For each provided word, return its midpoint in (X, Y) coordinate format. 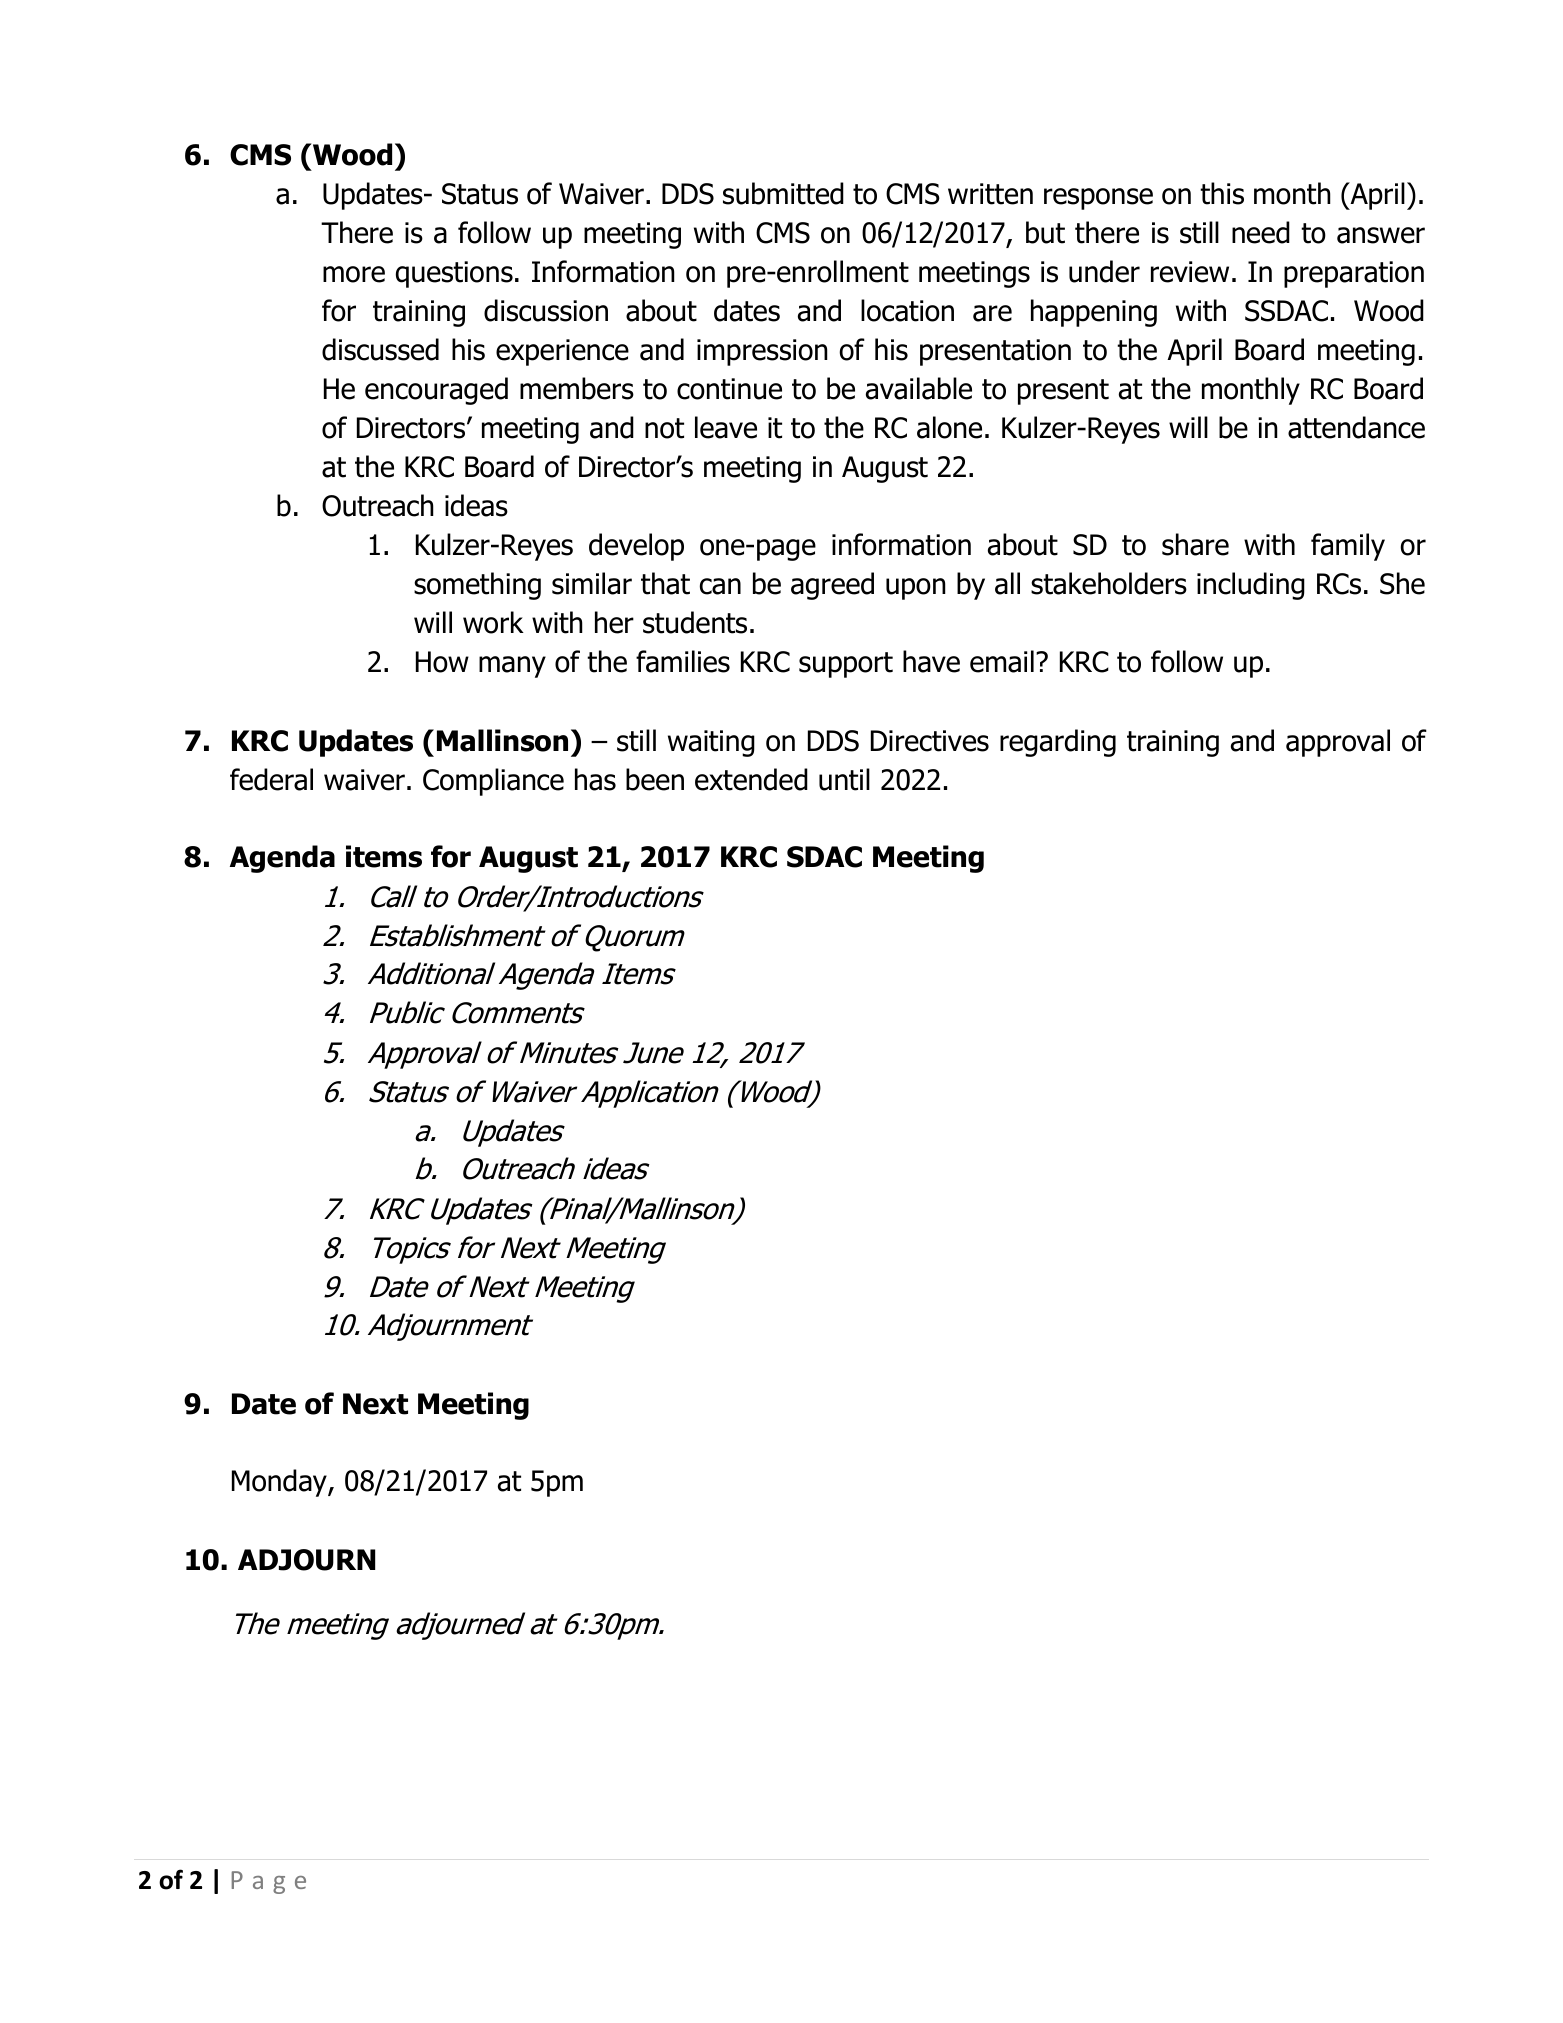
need (1261, 232)
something (477, 586)
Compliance (493, 782)
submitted (783, 193)
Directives (930, 741)
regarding (1058, 743)
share (1195, 544)
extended (751, 779)
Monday (280, 1483)
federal (271, 779)
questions (454, 274)
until (844, 779)
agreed (832, 586)
